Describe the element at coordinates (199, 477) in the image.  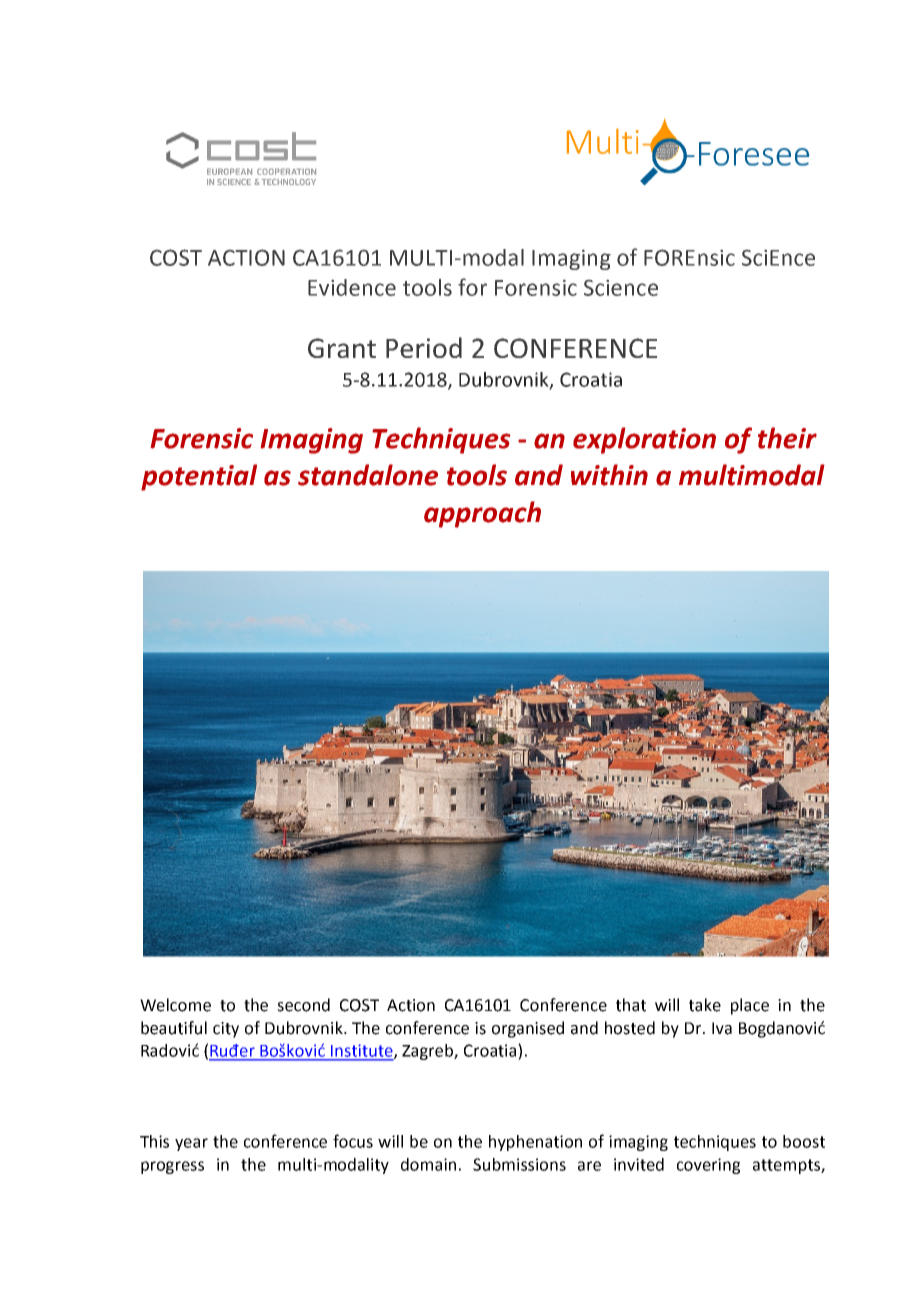
I see `potential` at that location.
